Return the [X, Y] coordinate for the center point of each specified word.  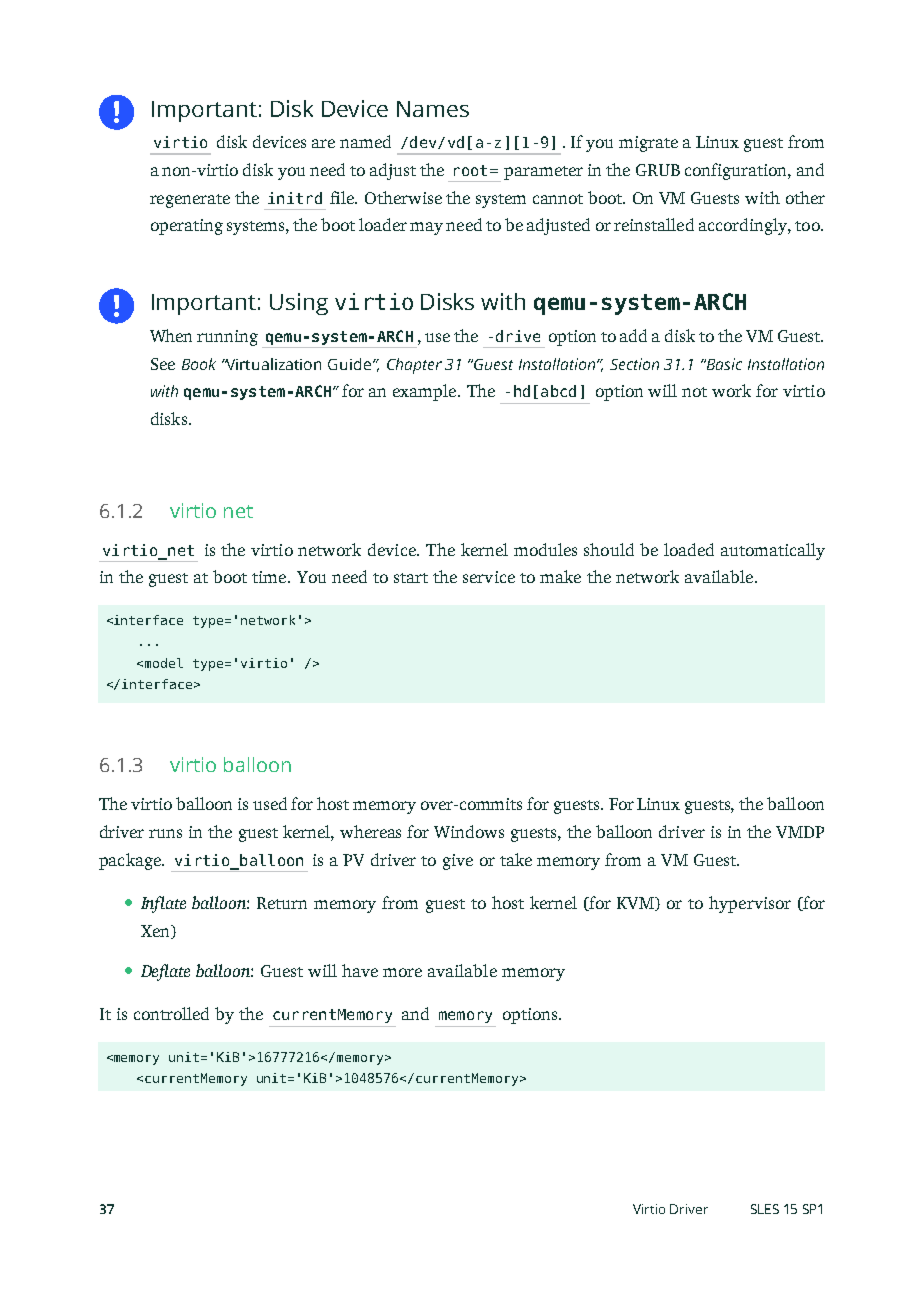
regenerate [190, 201]
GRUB [658, 170]
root [470, 170]
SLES [765, 1209]
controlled [171, 1013]
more [402, 972]
